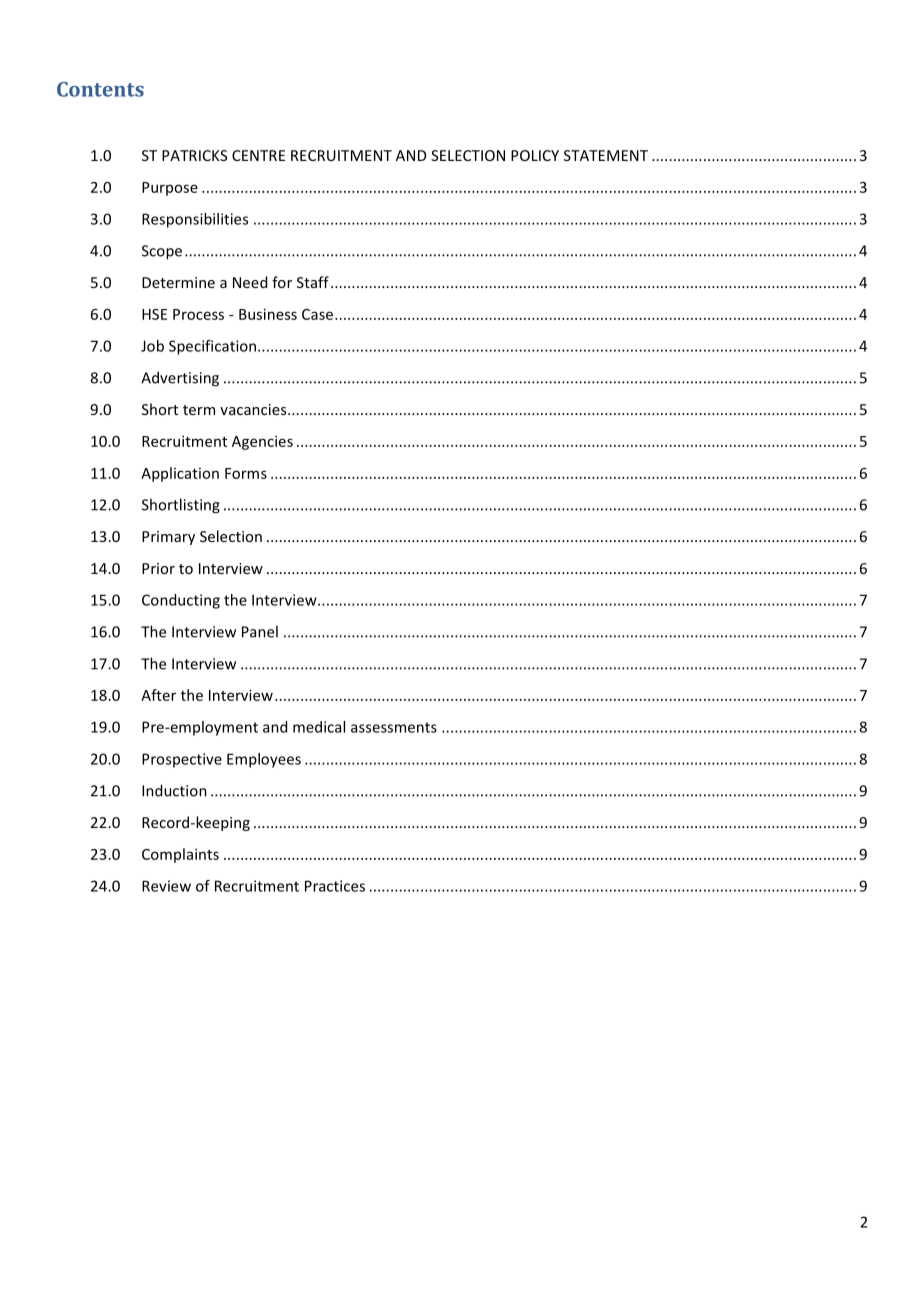 Image resolution: width=924 pixels, height=1308 pixels. I want to click on CENTRE, so click(258, 155).
